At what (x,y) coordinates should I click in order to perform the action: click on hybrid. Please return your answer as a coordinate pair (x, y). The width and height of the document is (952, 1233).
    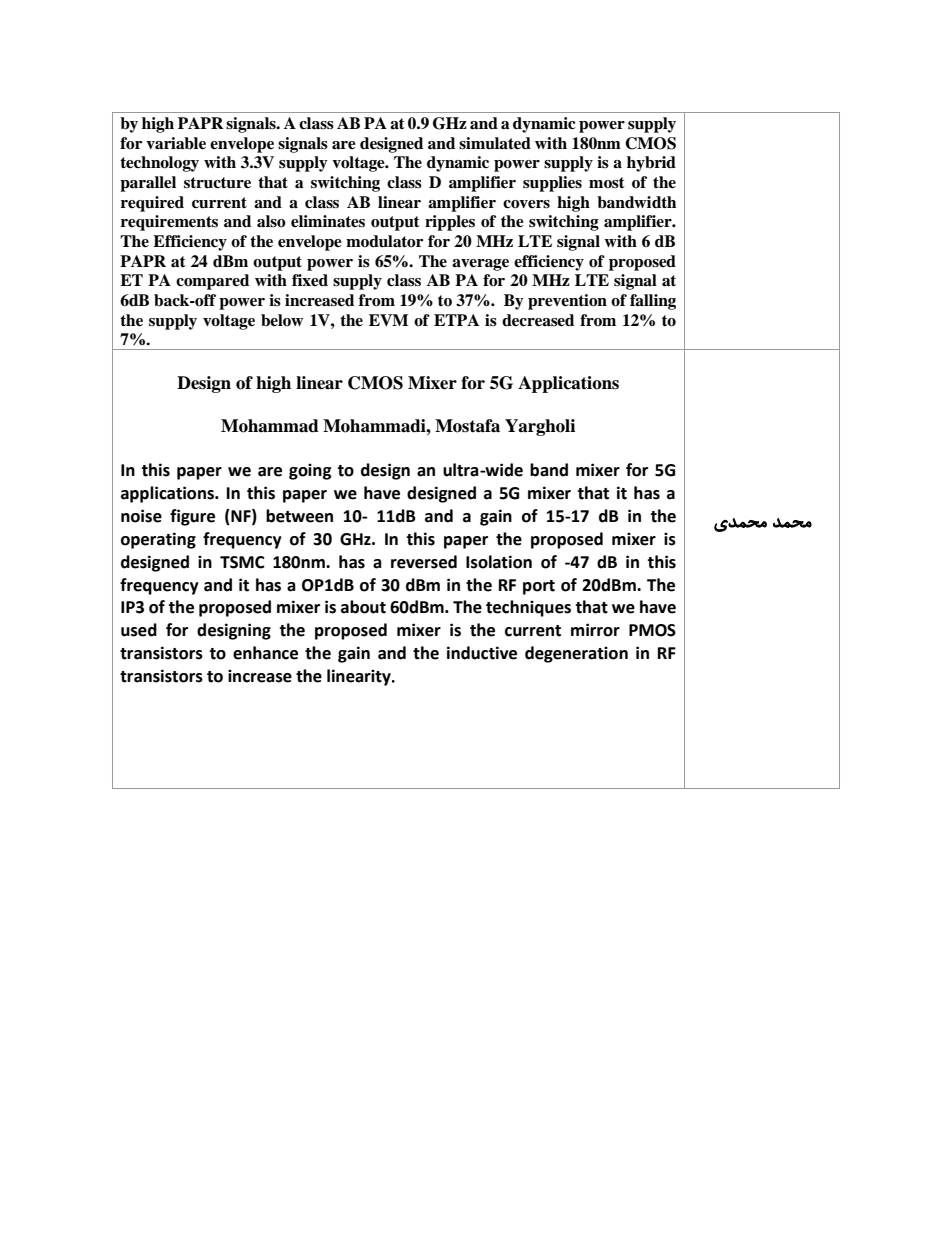
    Looking at the image, I should click on (651, 164).
